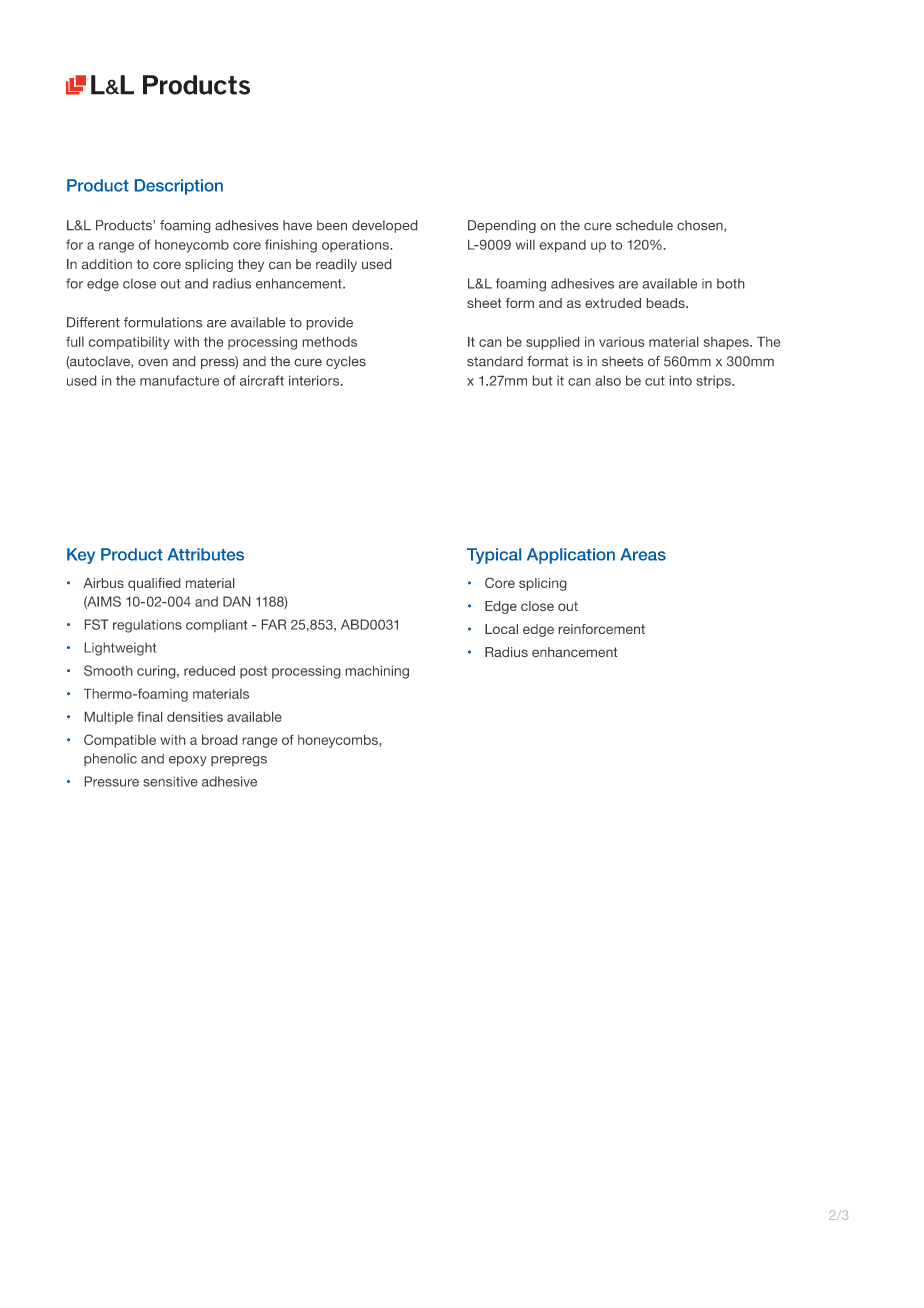 This screenshot has width=924, height=1308. I want to click on prepregs, so click(239, 761).
